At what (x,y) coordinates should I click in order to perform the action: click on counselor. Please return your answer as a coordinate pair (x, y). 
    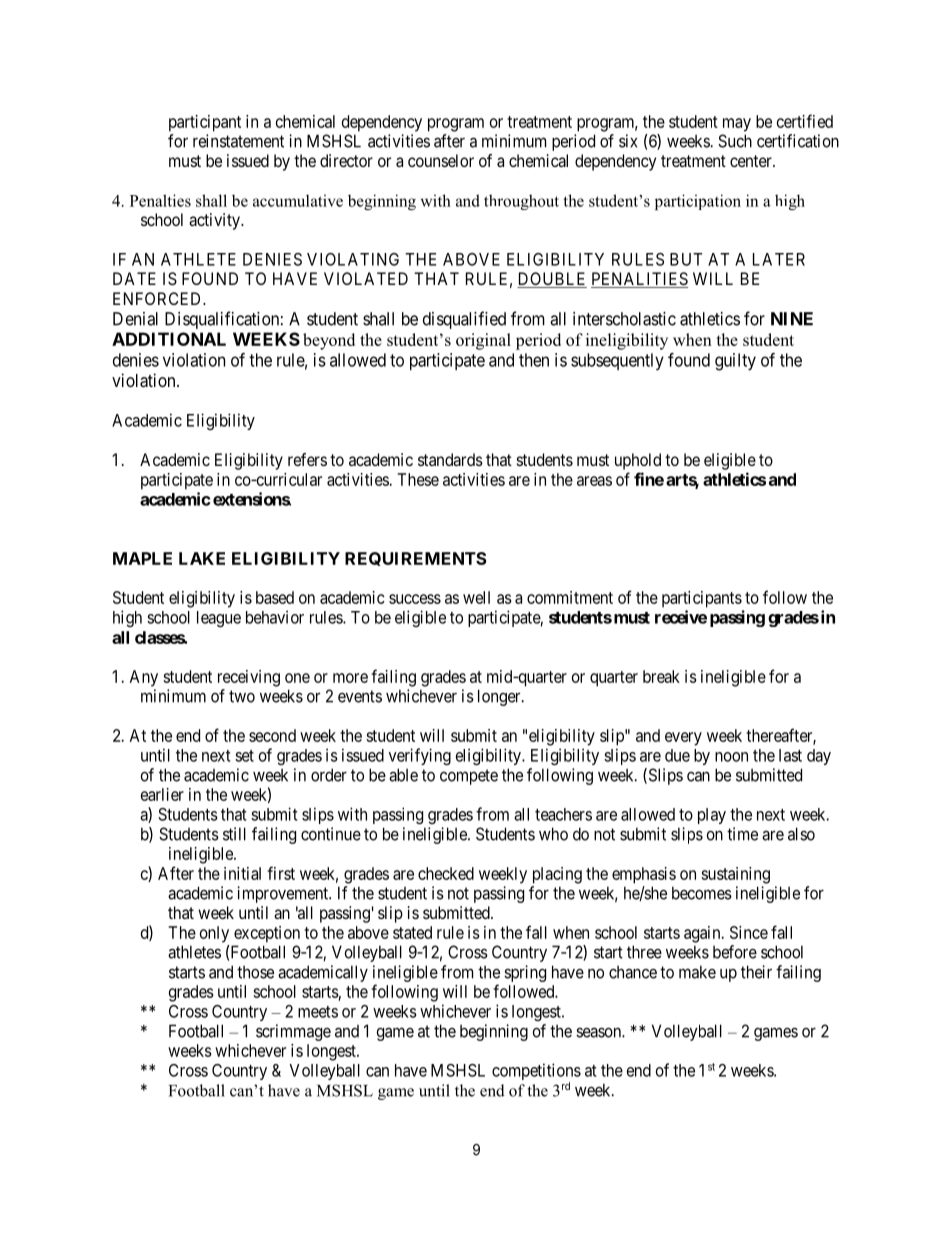
    Looking at the image, I should click on (441, 160).
